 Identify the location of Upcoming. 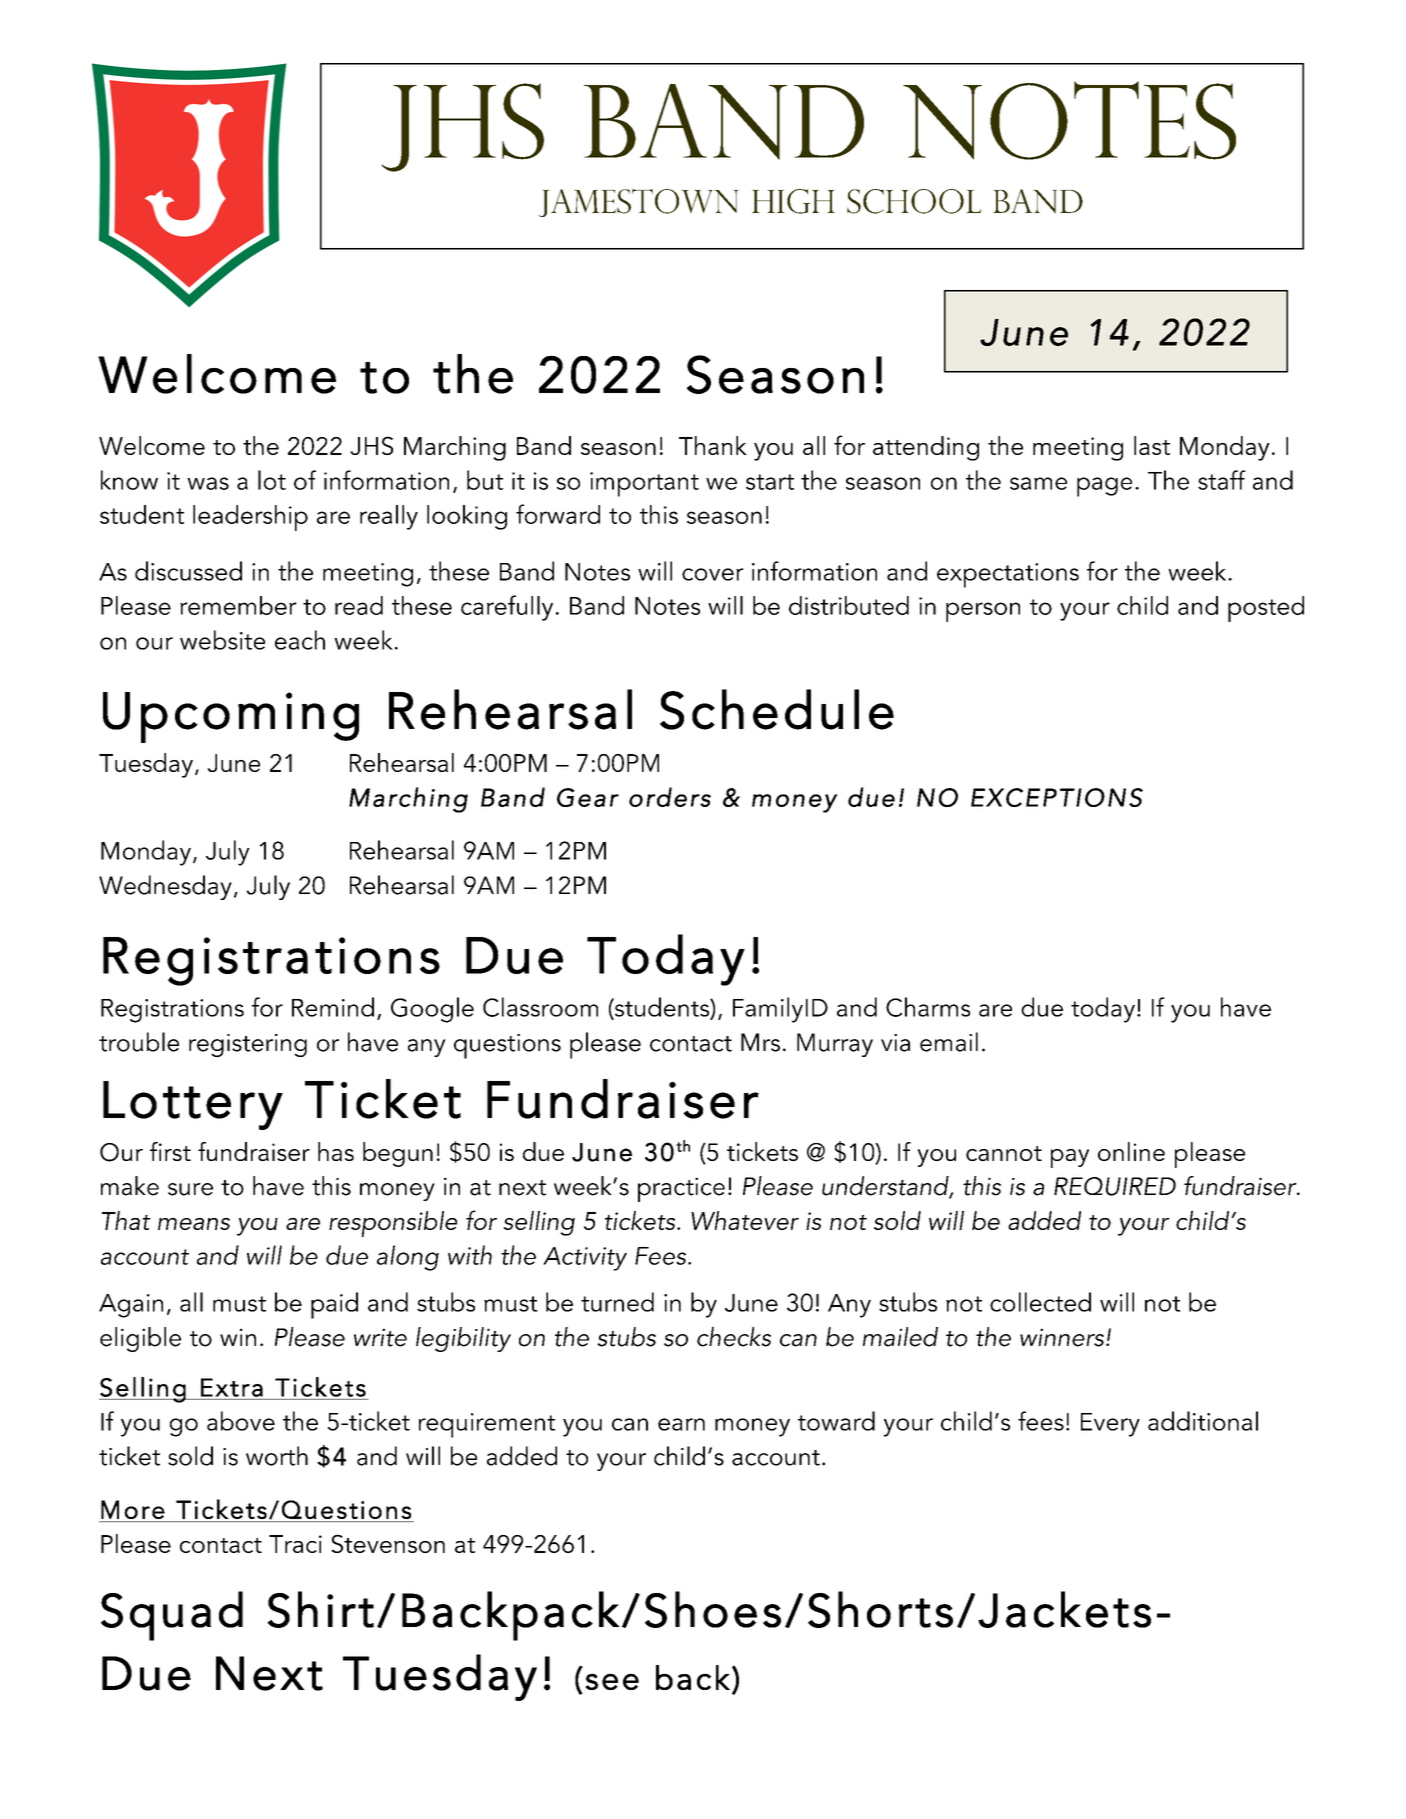
(231, 717).
